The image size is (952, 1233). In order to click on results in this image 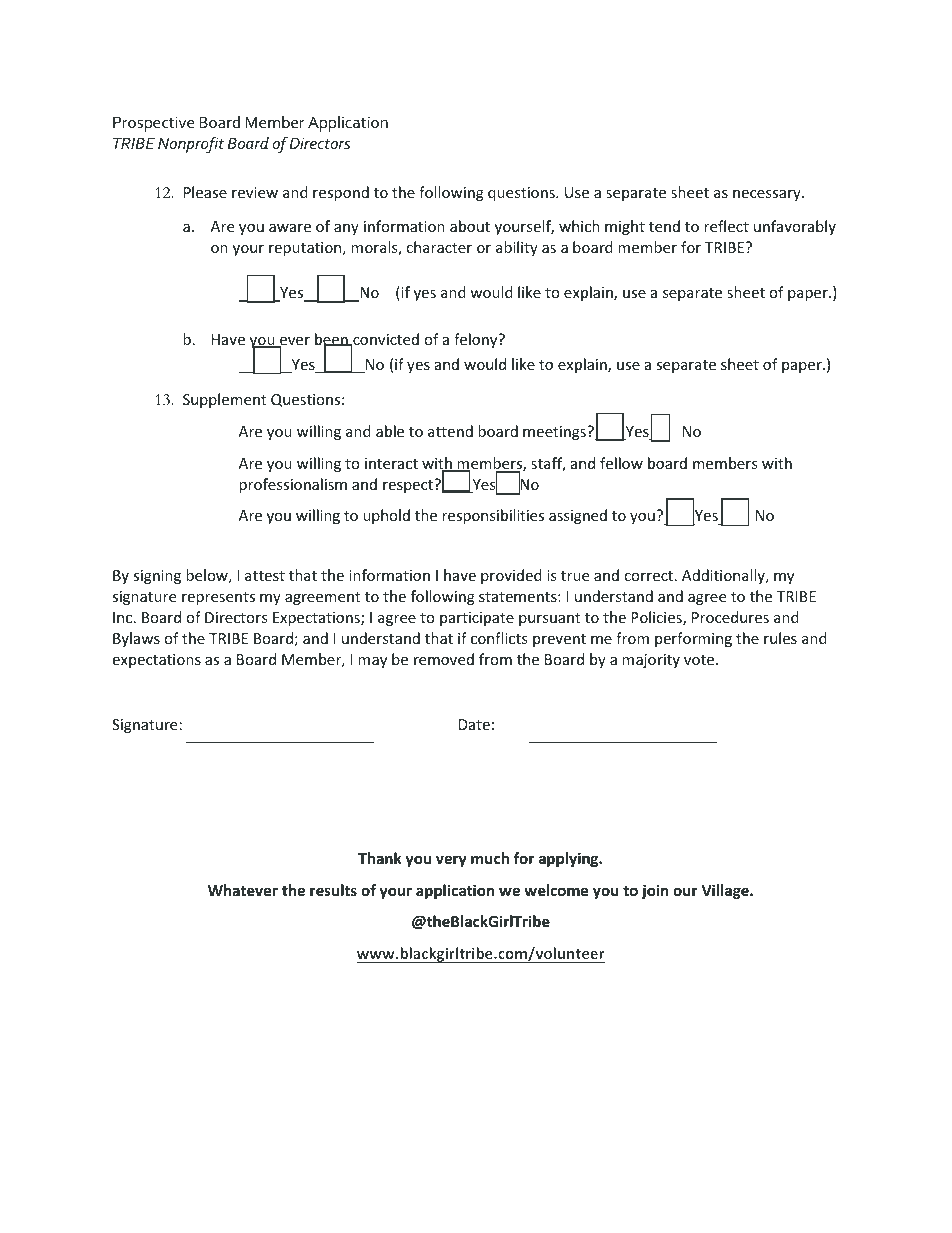, I will do `click(333, 890)`.
